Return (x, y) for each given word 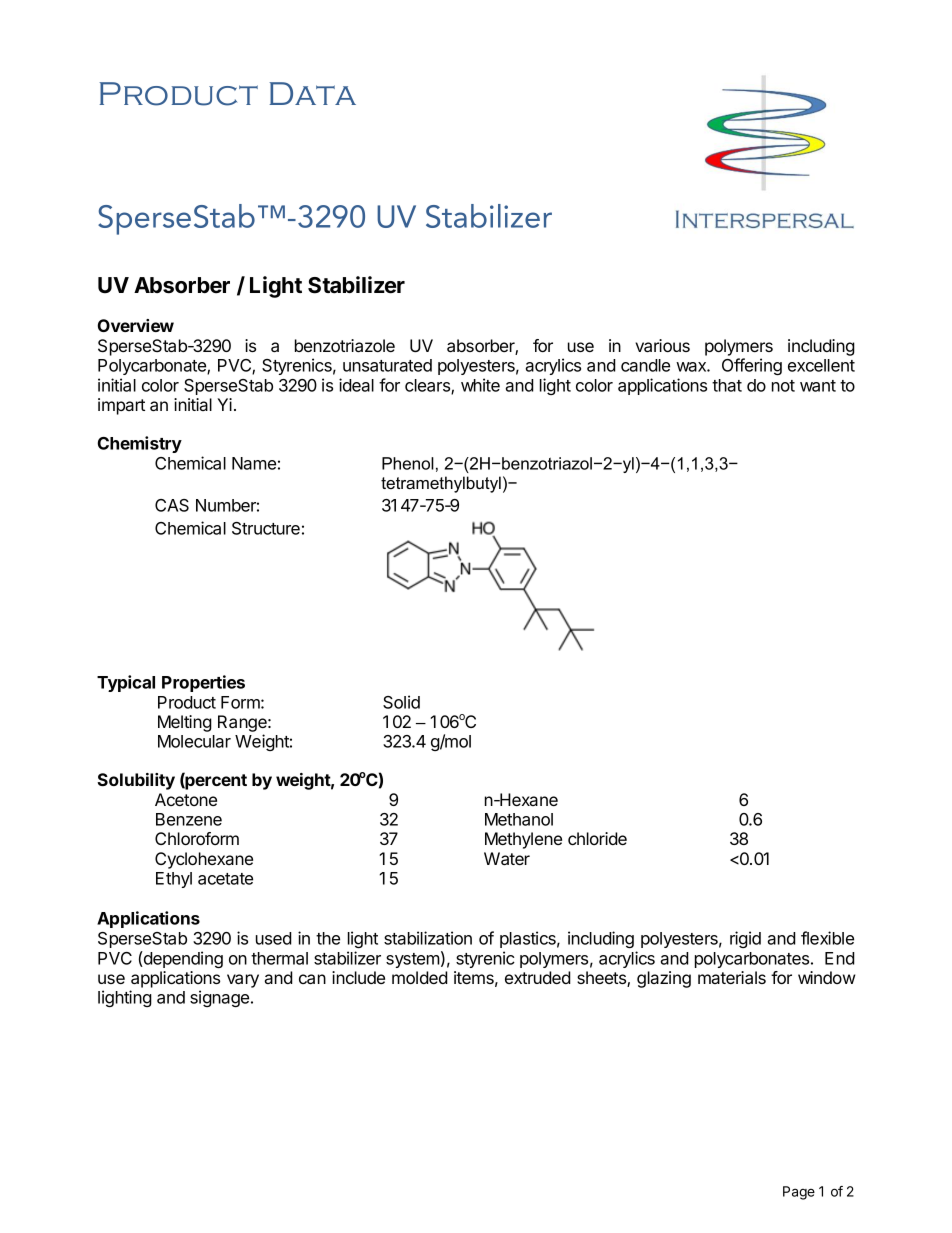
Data (312, 93)
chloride (597, 838)
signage (221, 998)
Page (799, 1193)
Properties (203, 683)
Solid (401, 702)
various (662, 345)
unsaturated (387, 365)
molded (420, 977)
